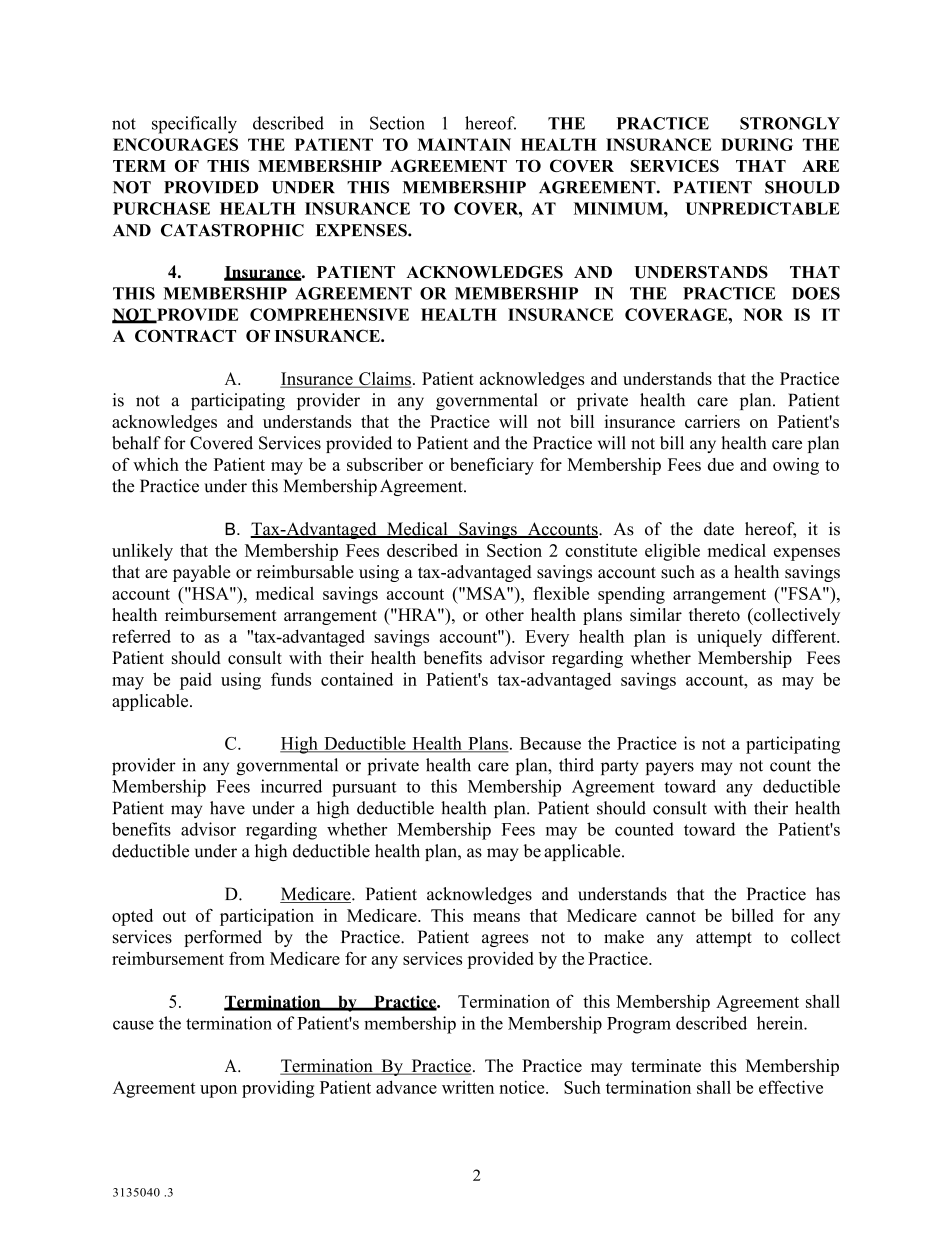 The image size is (952, 1233). I want to click on written, so click(468, 1087).
